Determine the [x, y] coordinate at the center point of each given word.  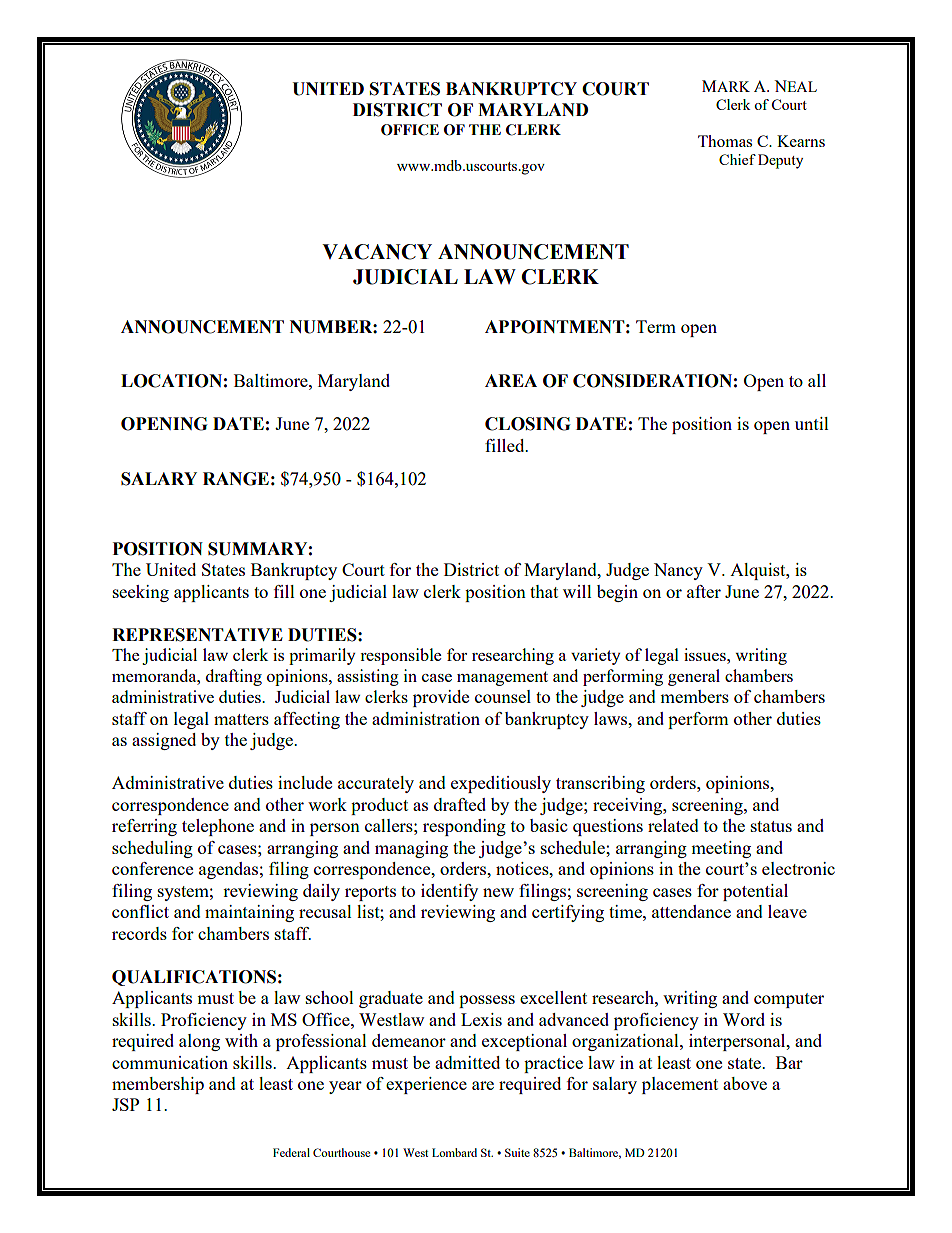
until [812, 423]
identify [449, 892]
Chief [737, 159]
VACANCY [377, 252]
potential [755, 892]
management [502, 678]
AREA [511, 380]
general [694, 677]
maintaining [249, 913]
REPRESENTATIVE [197, 635]
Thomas [725, 141]
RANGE [236, 479]
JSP [125, 1104]
